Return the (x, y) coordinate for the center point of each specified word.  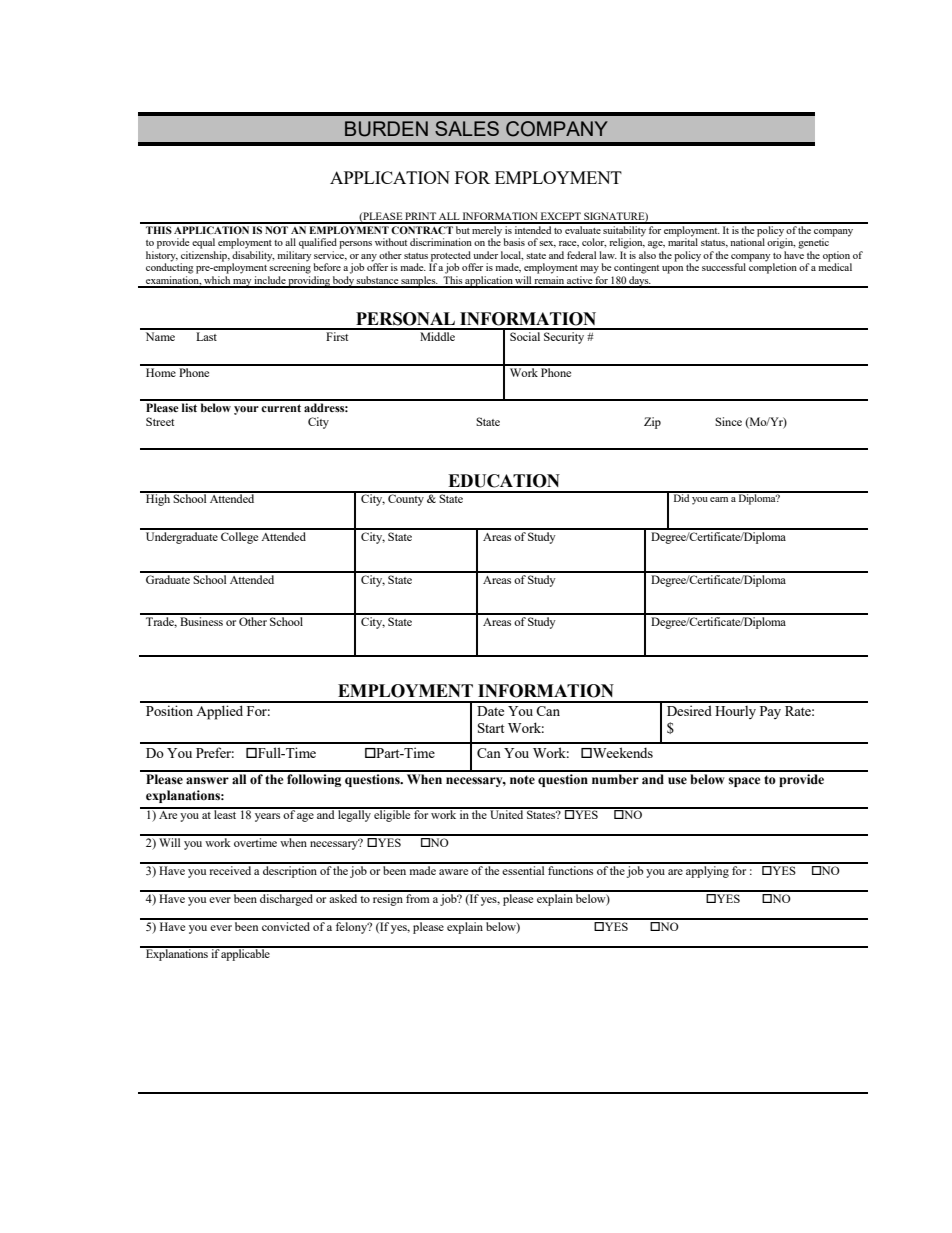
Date (490, 711)
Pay (770, 712)
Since (728, 421)
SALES (467, 128)
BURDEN (386, 129)
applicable (246, 954)
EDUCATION (504, 481)
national (747, 241)
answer (207, 781)
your (246, 410)
